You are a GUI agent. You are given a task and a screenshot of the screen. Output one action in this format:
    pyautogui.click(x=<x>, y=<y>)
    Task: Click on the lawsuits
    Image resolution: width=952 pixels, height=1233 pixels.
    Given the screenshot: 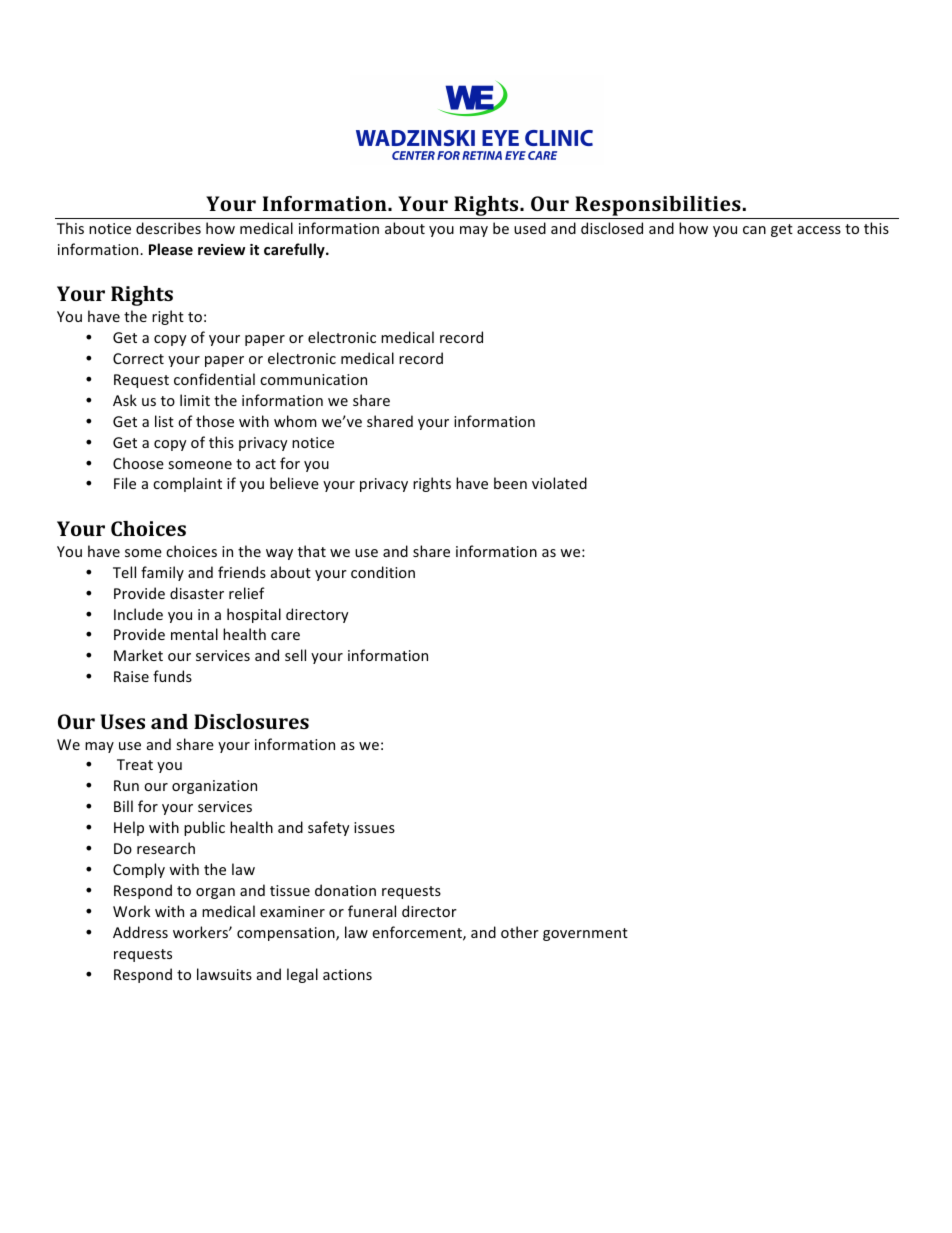 What is the action you would take?
    pyautogui.click(x=224, y=974)
